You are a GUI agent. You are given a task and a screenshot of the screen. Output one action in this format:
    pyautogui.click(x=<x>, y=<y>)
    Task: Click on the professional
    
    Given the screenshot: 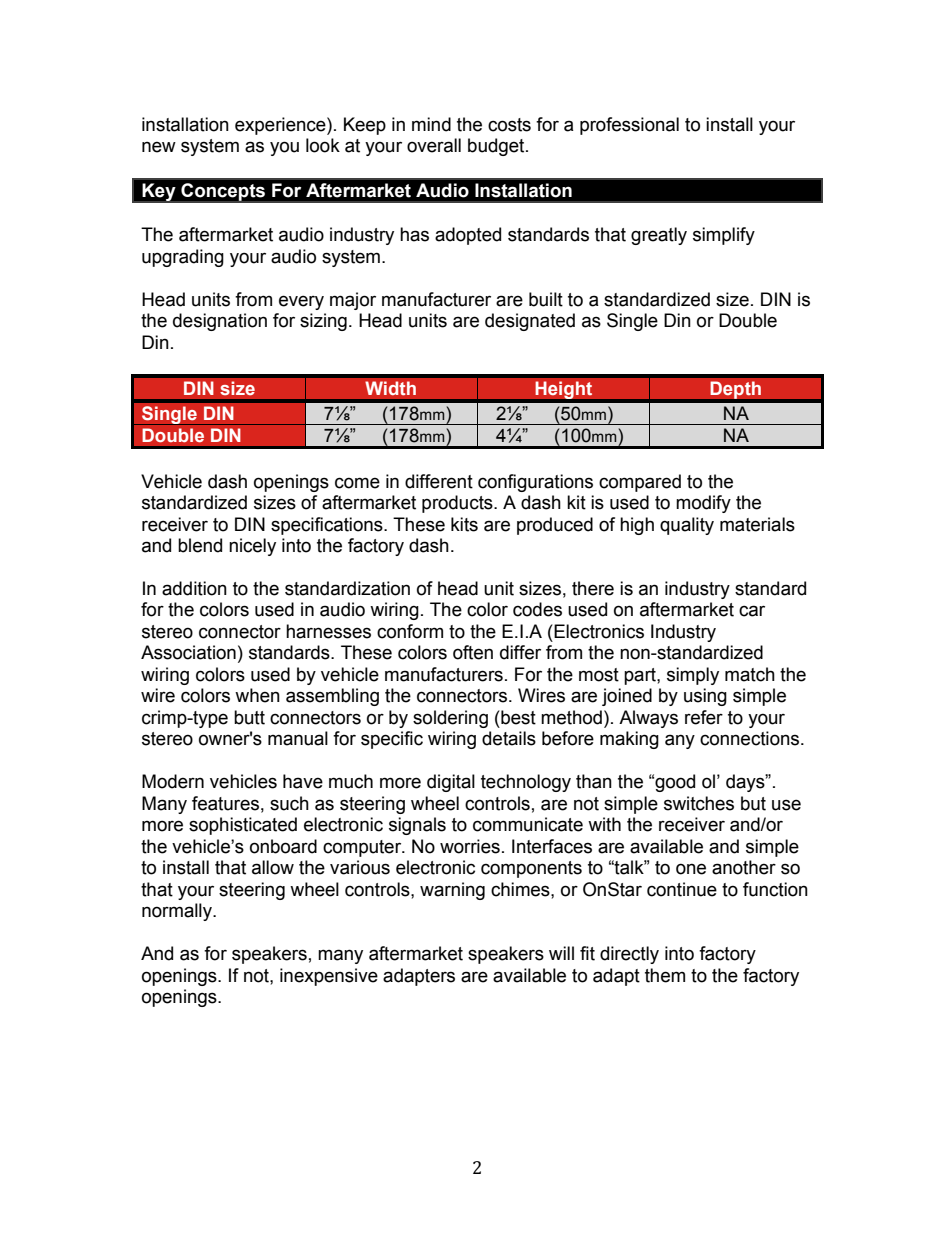 What is the action you would take?
    pyautogui.click(x=629, y=126)
